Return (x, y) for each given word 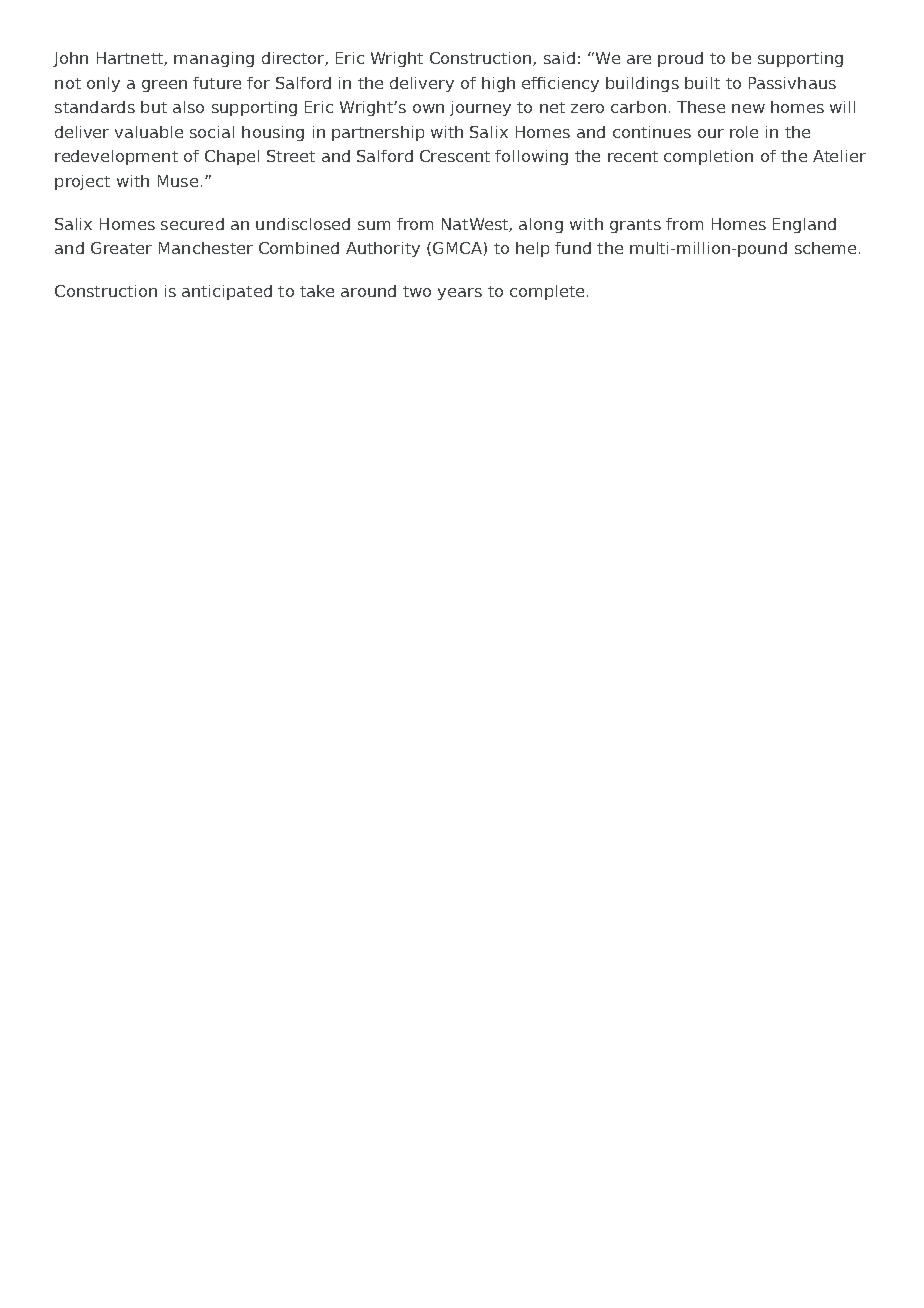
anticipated (227, 292)
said (559, 58)
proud (680, 59)
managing (214, 59)
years (460, 294)
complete (547, 292)
